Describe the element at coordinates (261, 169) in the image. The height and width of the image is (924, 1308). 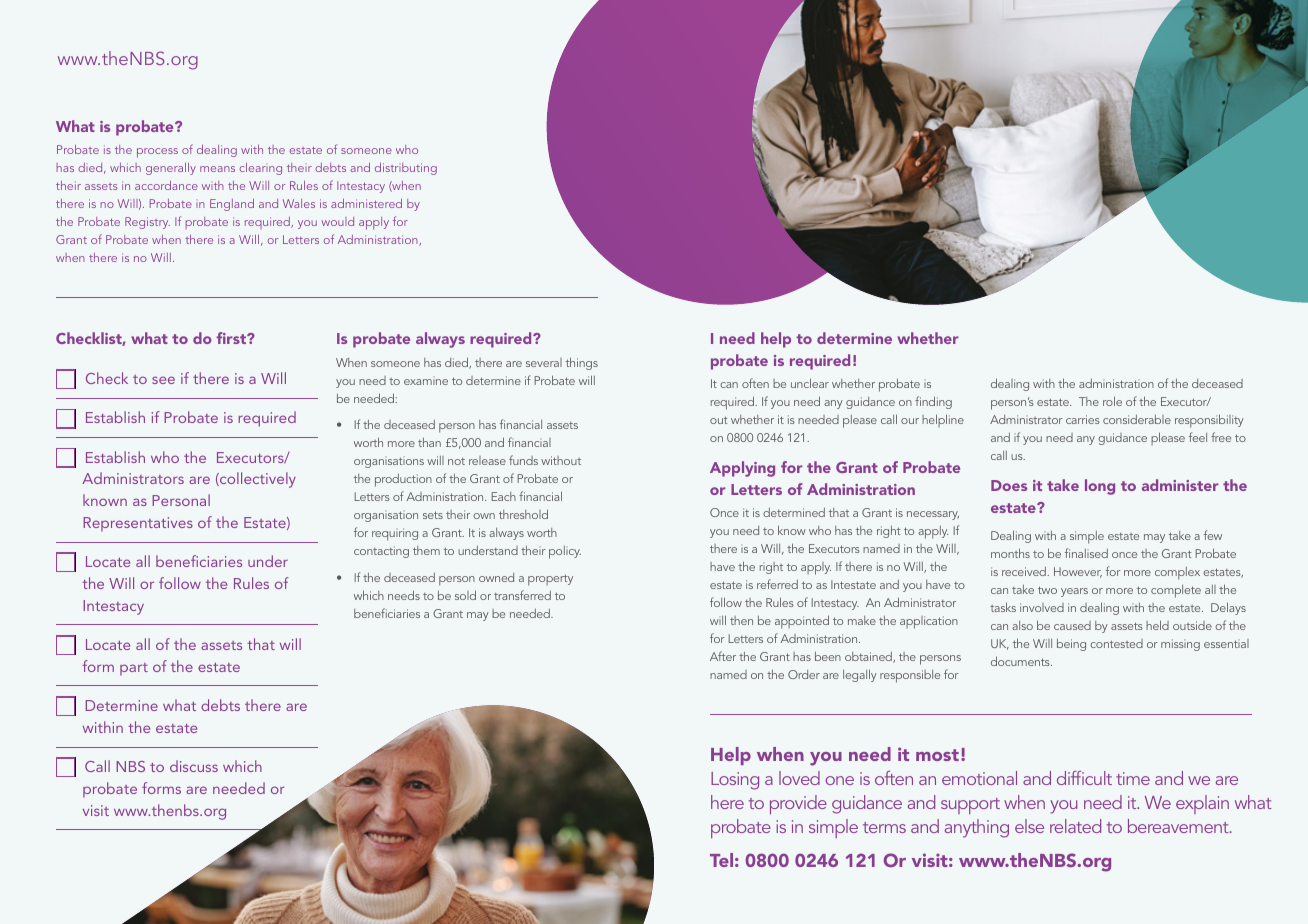
I see `clearing` at that location.
